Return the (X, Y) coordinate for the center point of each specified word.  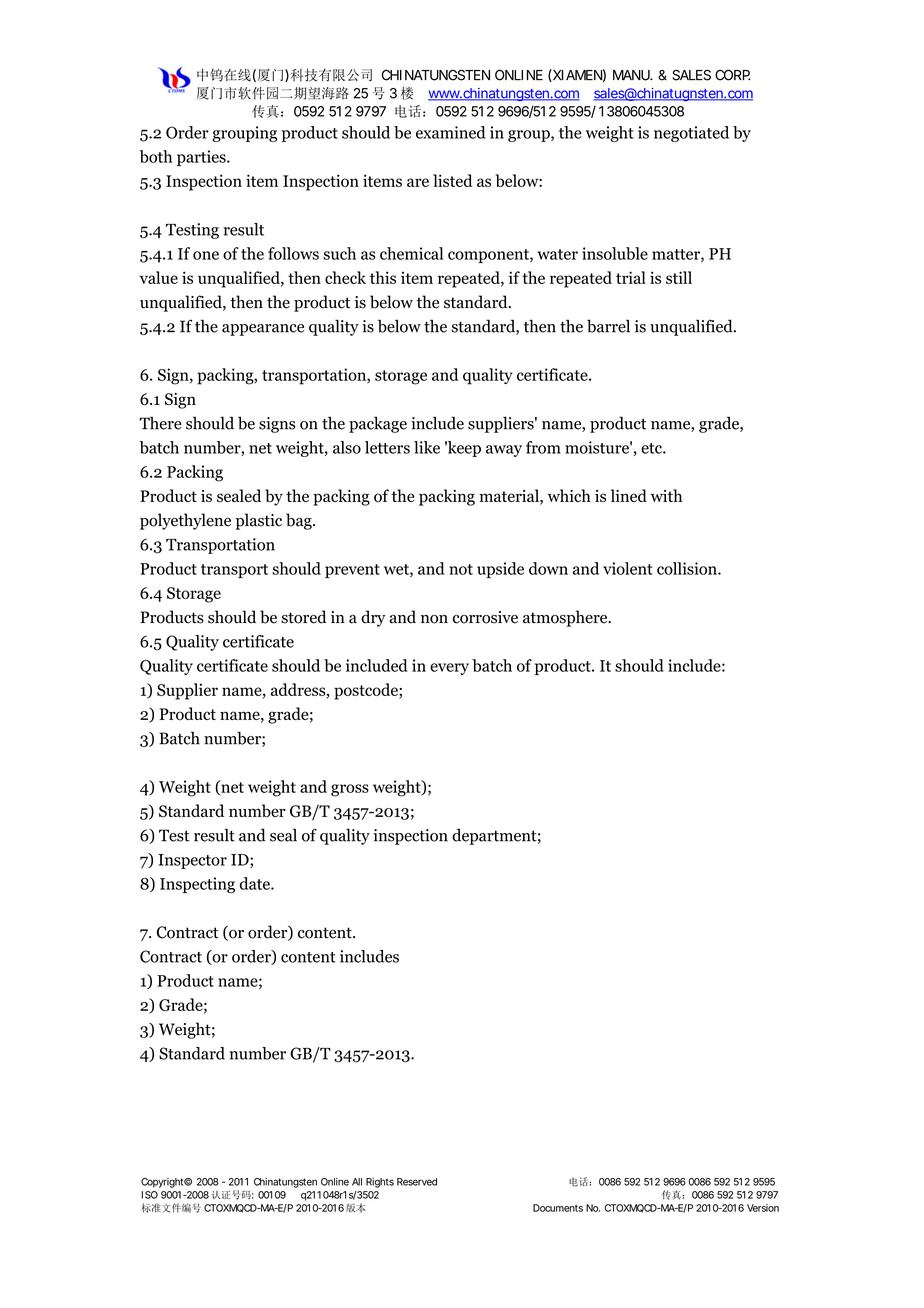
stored (304, 617)
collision (688, 568)
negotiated (691, 134)
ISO (149, 1195)
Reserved (417, 1182)
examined (450, 132)
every (449, 669)
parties (202, 158)
